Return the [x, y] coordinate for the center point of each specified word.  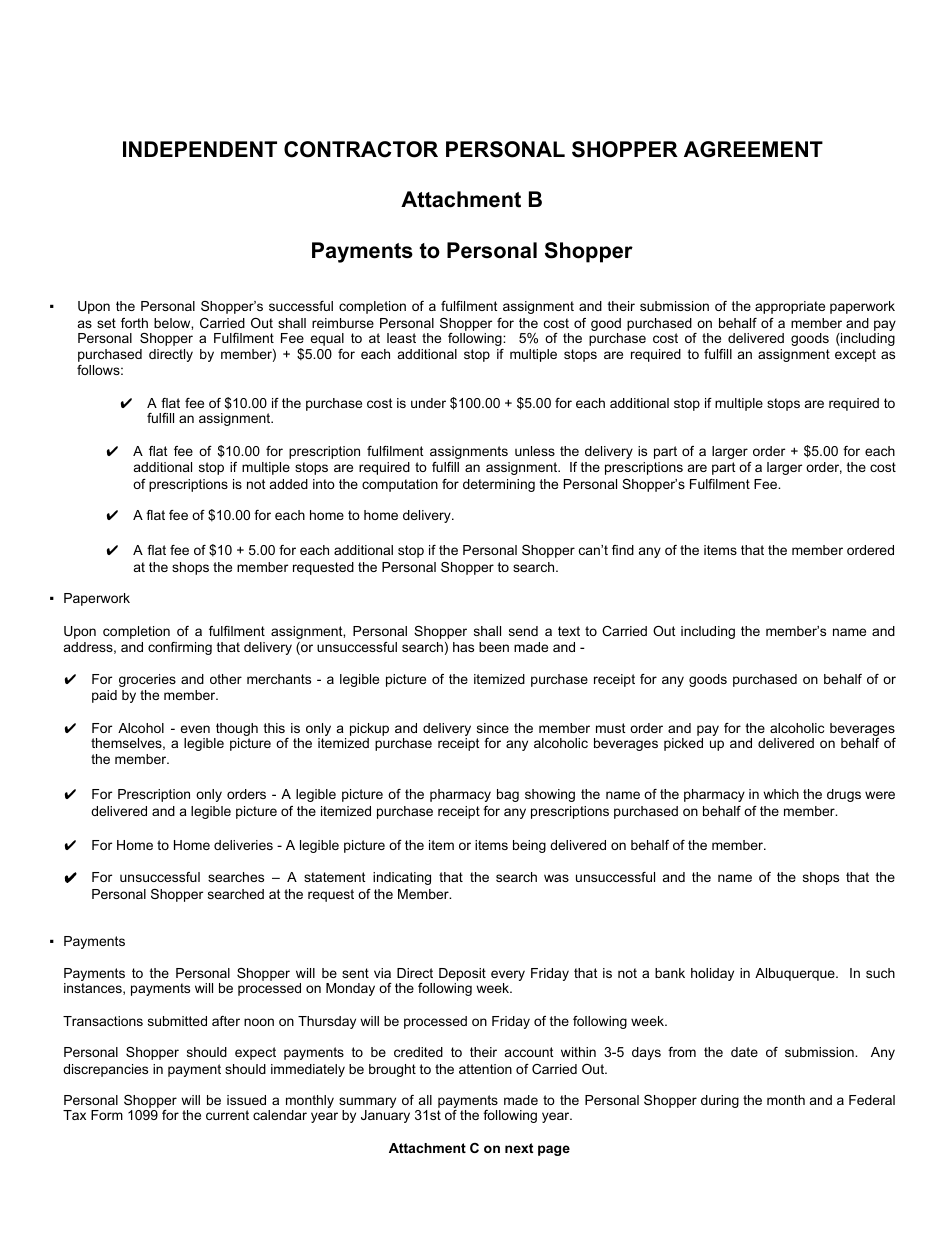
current [227, 1115]
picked [683, 744]
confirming [180, 648]
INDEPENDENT [200, 149]
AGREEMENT [753, 149]
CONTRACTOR [361, 149]
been [494, 647]
